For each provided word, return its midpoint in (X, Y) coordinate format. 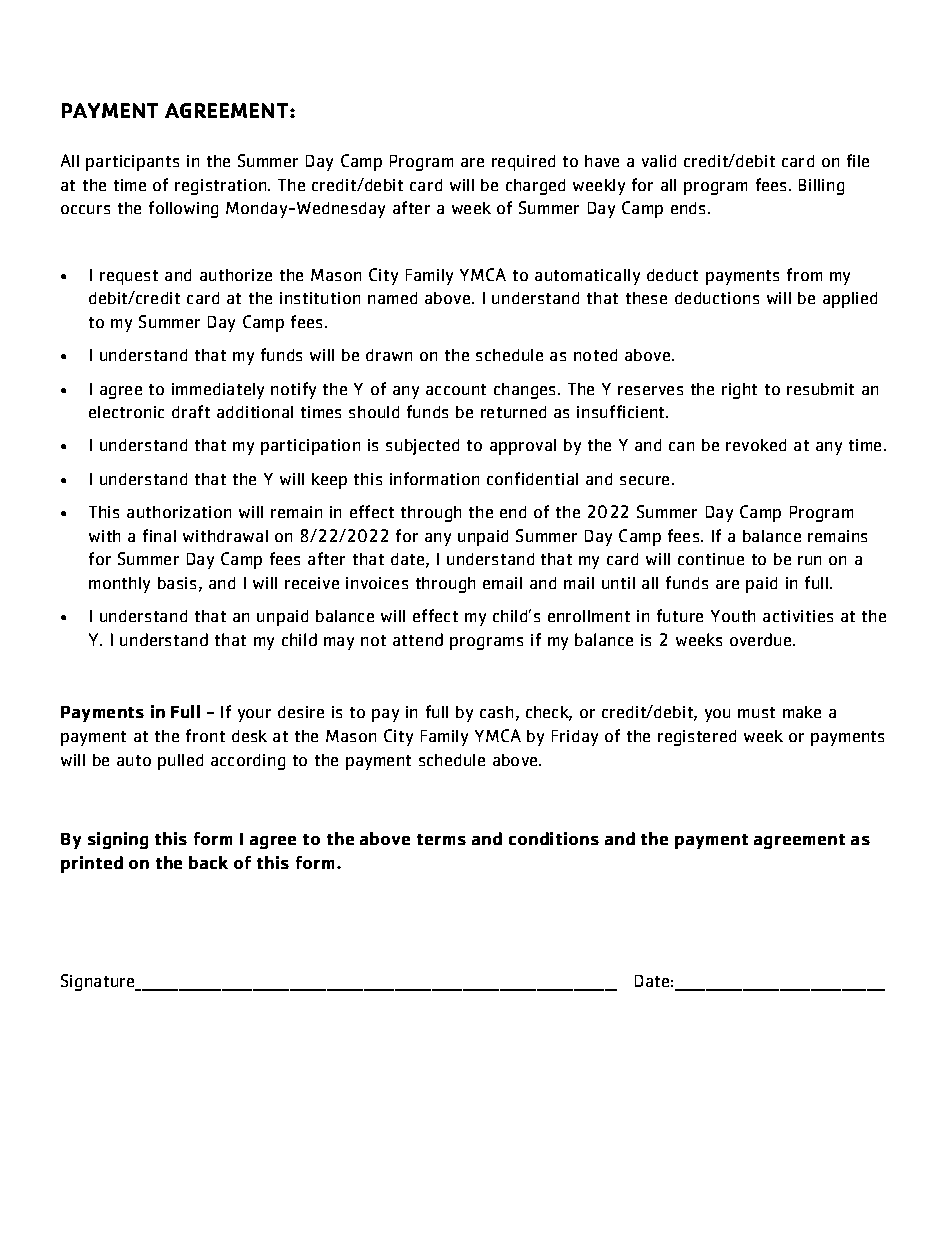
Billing (821, 187)
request (129, 277)
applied (850, 300)
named (392, 298)
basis (177, 583)
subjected (422, 447)
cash (496, 712)
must (756, 712)
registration (222, 187)
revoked (756, 445)
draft (191, 411)
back (208, 862)
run (809, 560)
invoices (377, 583)
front (205, 735)
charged (535, 187)
